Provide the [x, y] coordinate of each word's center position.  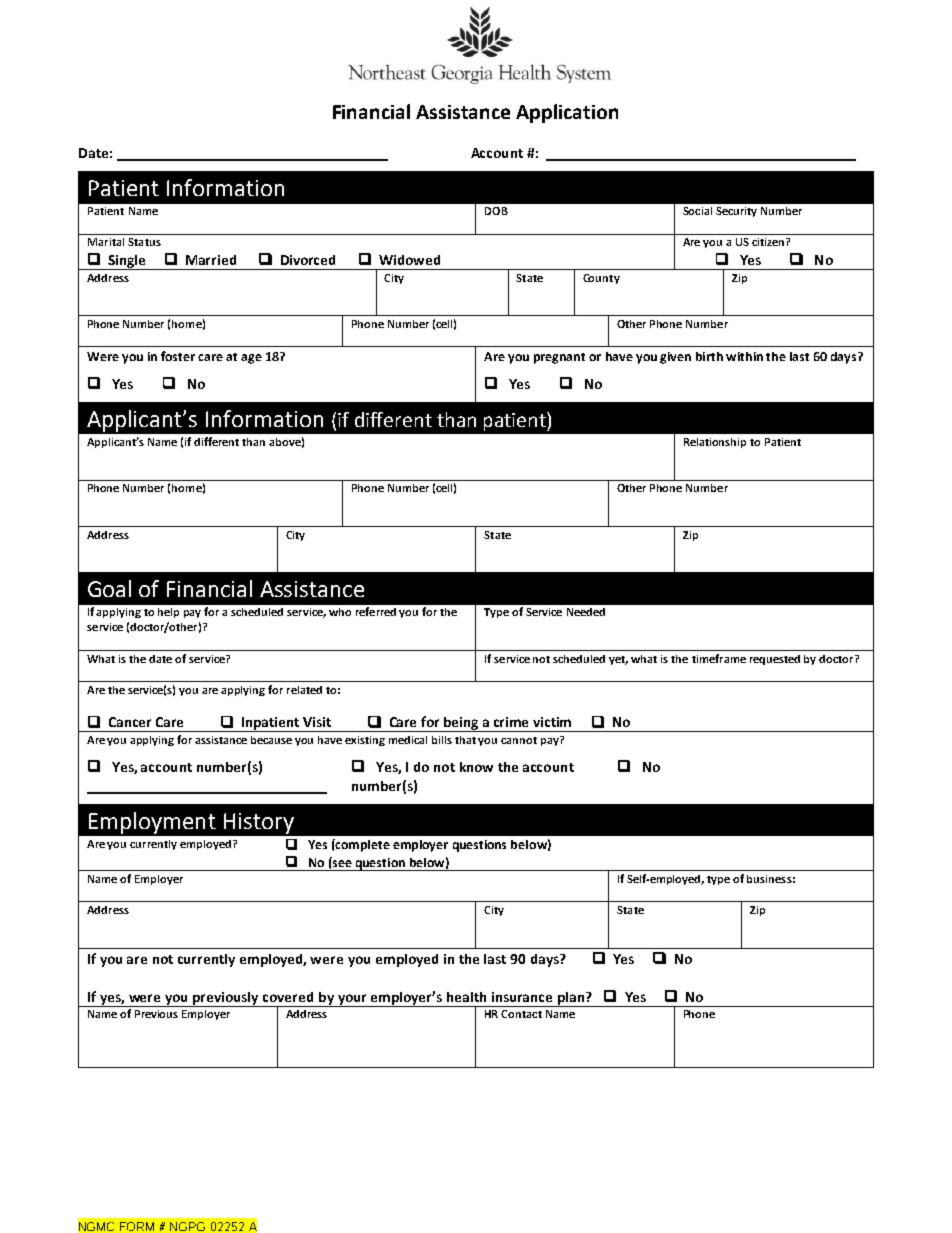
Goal [109, 588]
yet [618, 660]
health [466, 997]
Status [144, 242]
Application [567, 113]
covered [288, 997]
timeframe [719, 658]
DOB [496, 211]
